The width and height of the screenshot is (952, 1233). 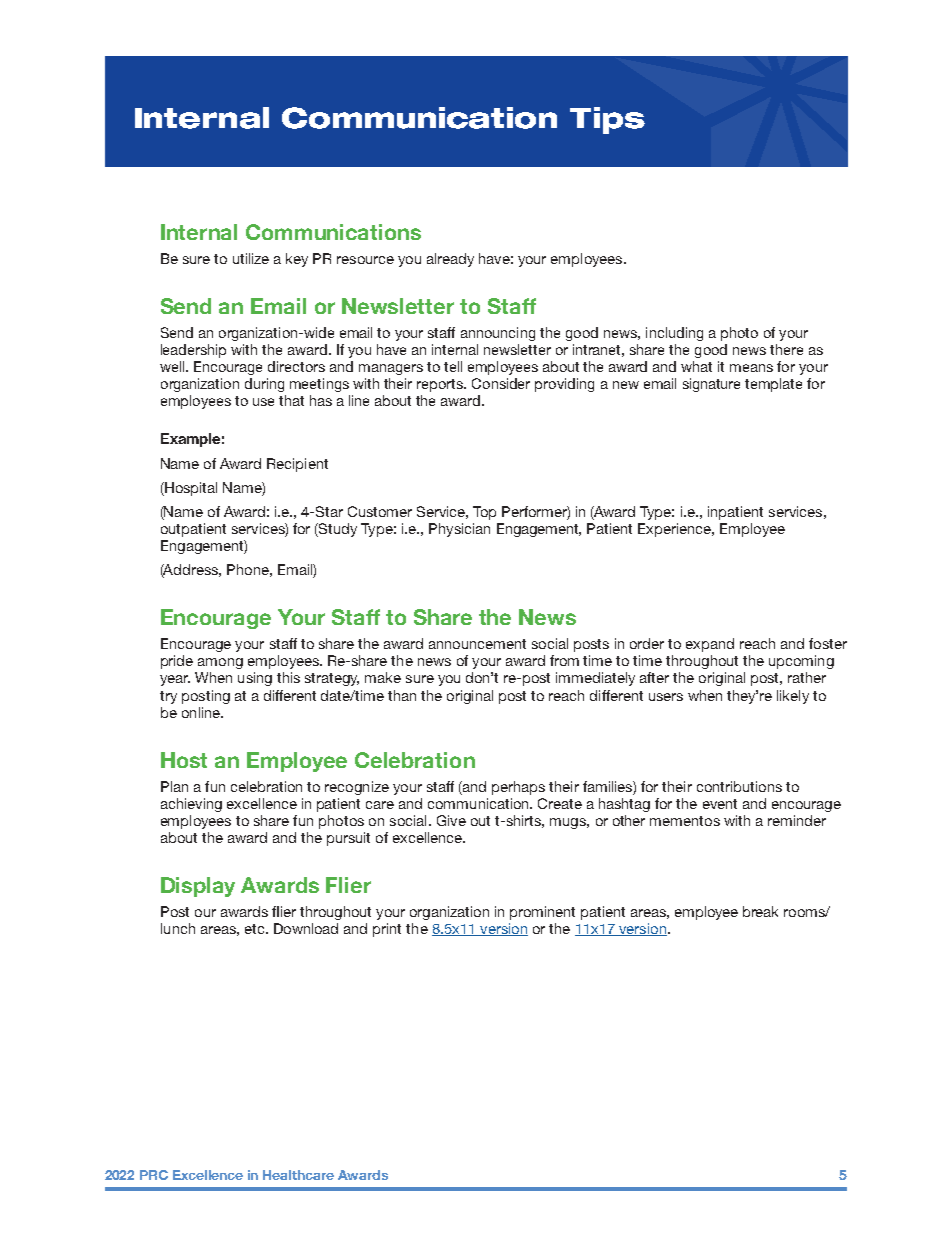 I want to click on utilize, so click(x=251, y=258).
